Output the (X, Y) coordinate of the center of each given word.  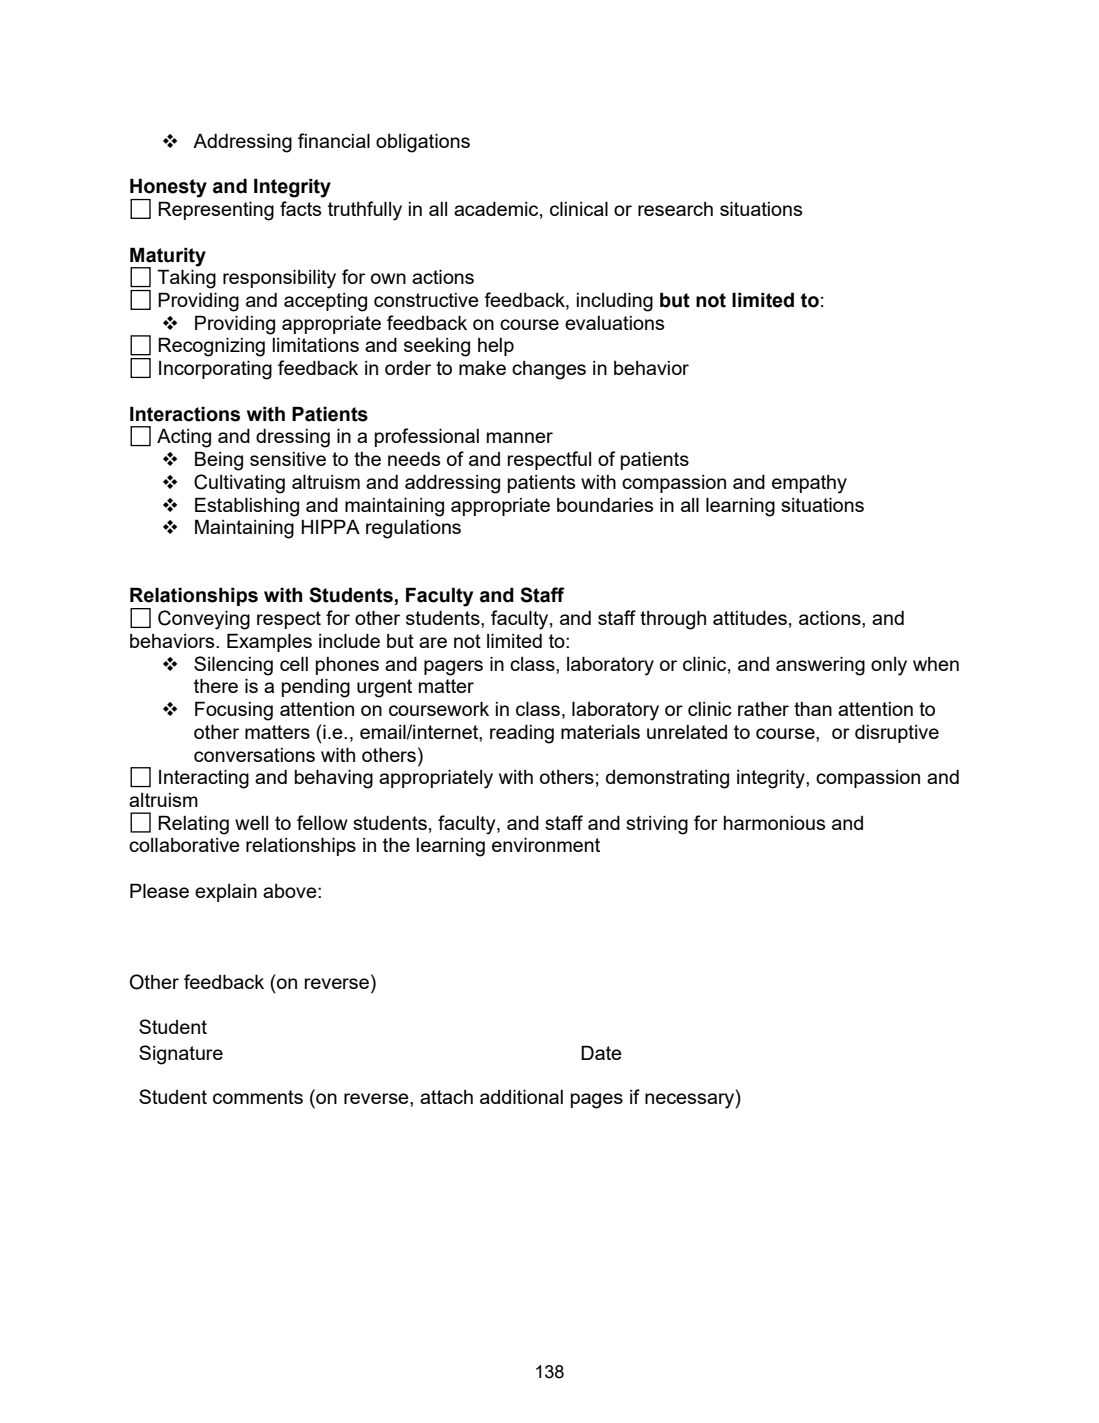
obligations (423, 143)
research (675, 209)
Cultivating (239, 484)
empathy (809, 484)
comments (258, 1097)
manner (520, 437)
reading (522, 734)
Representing (216, 211)
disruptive (897, 734)
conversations (254, 755)
